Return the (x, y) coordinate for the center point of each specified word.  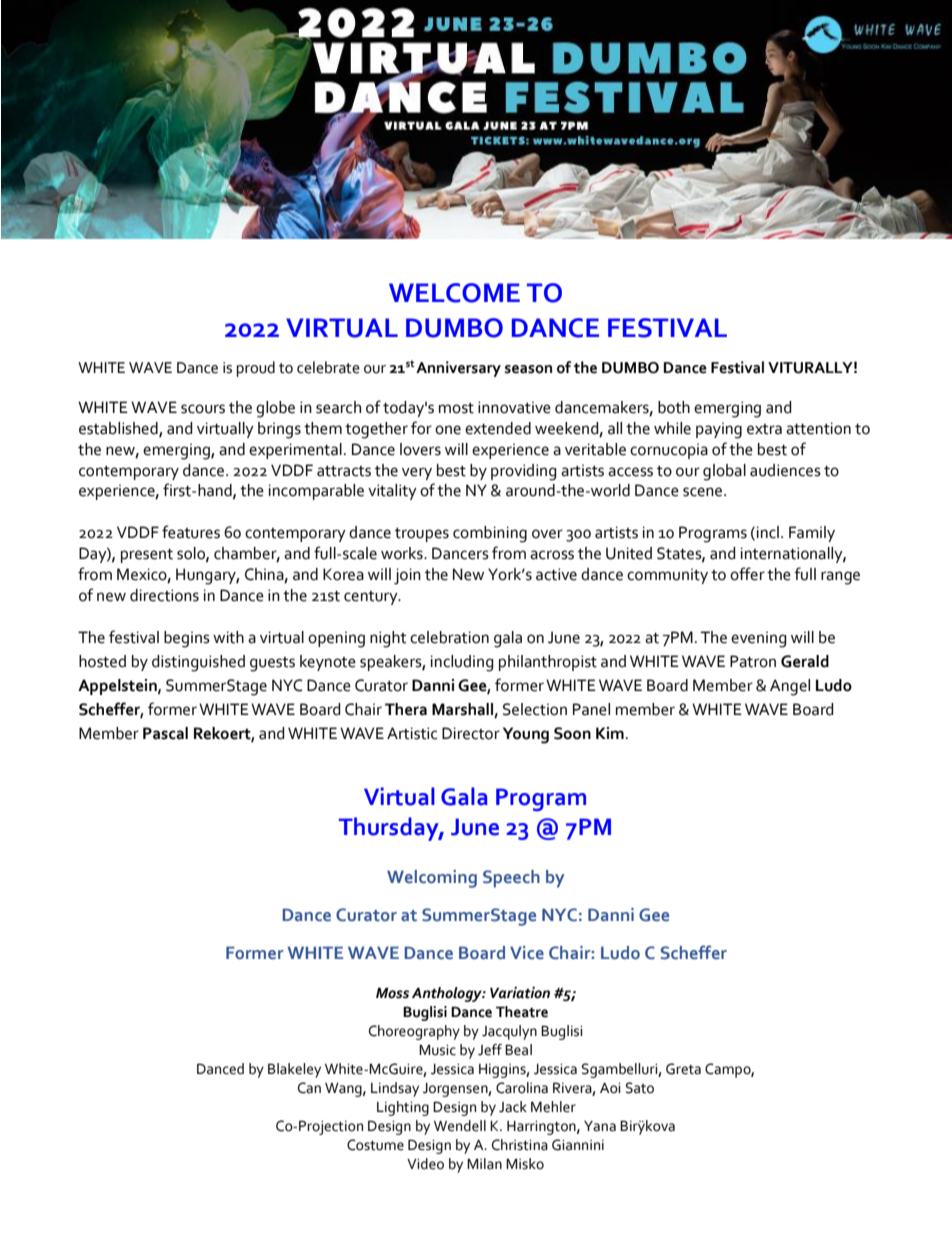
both (674, 407)
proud (256, 369)
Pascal (165, 733)
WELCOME (454, 293)
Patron (753, 661)
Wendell (460, 1126)
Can (309, 1088)
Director (471, 733)
